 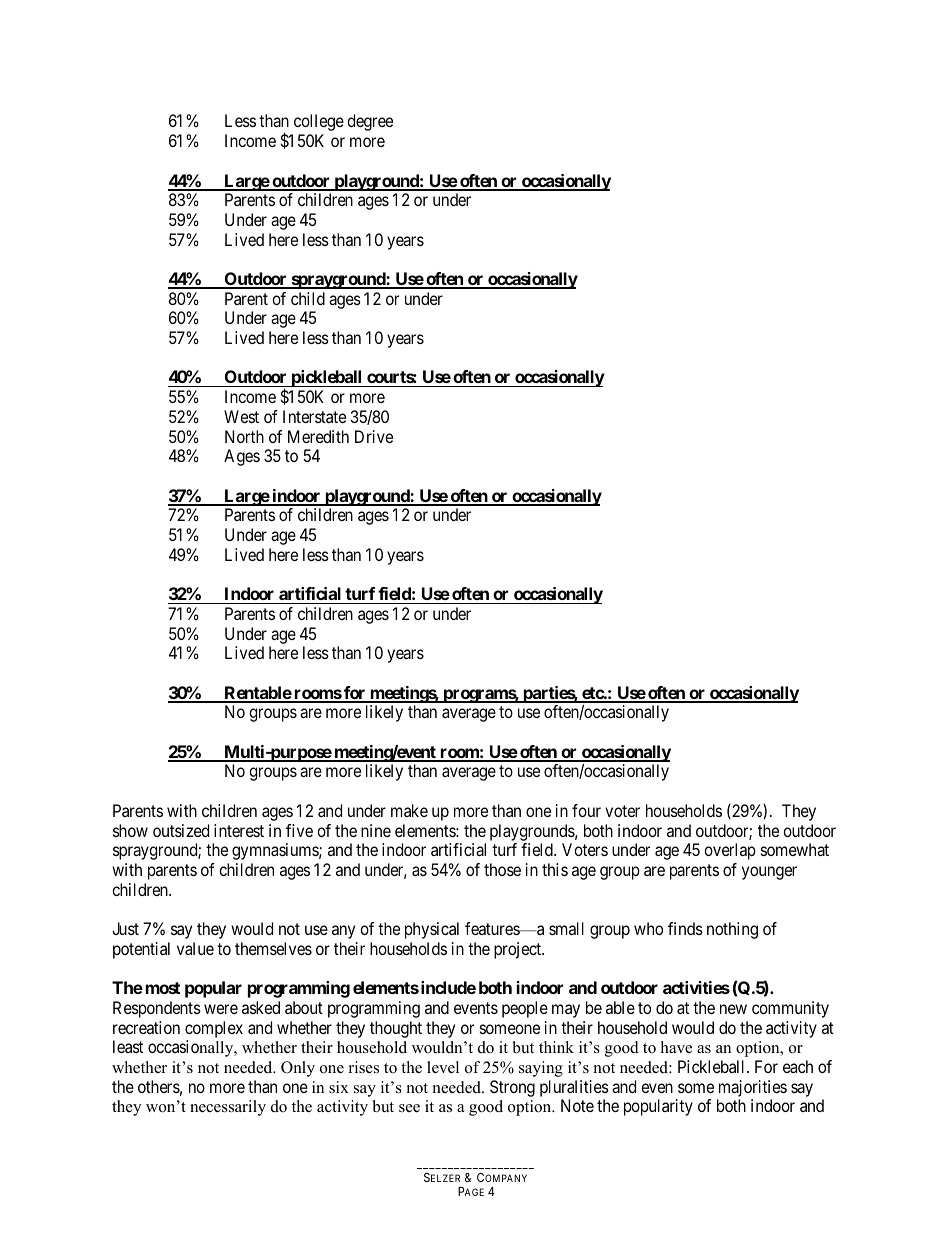 What do you see at coordinates (228, 1108) in the document?
I see `necessarily` at bounding box center [228, 1108].
